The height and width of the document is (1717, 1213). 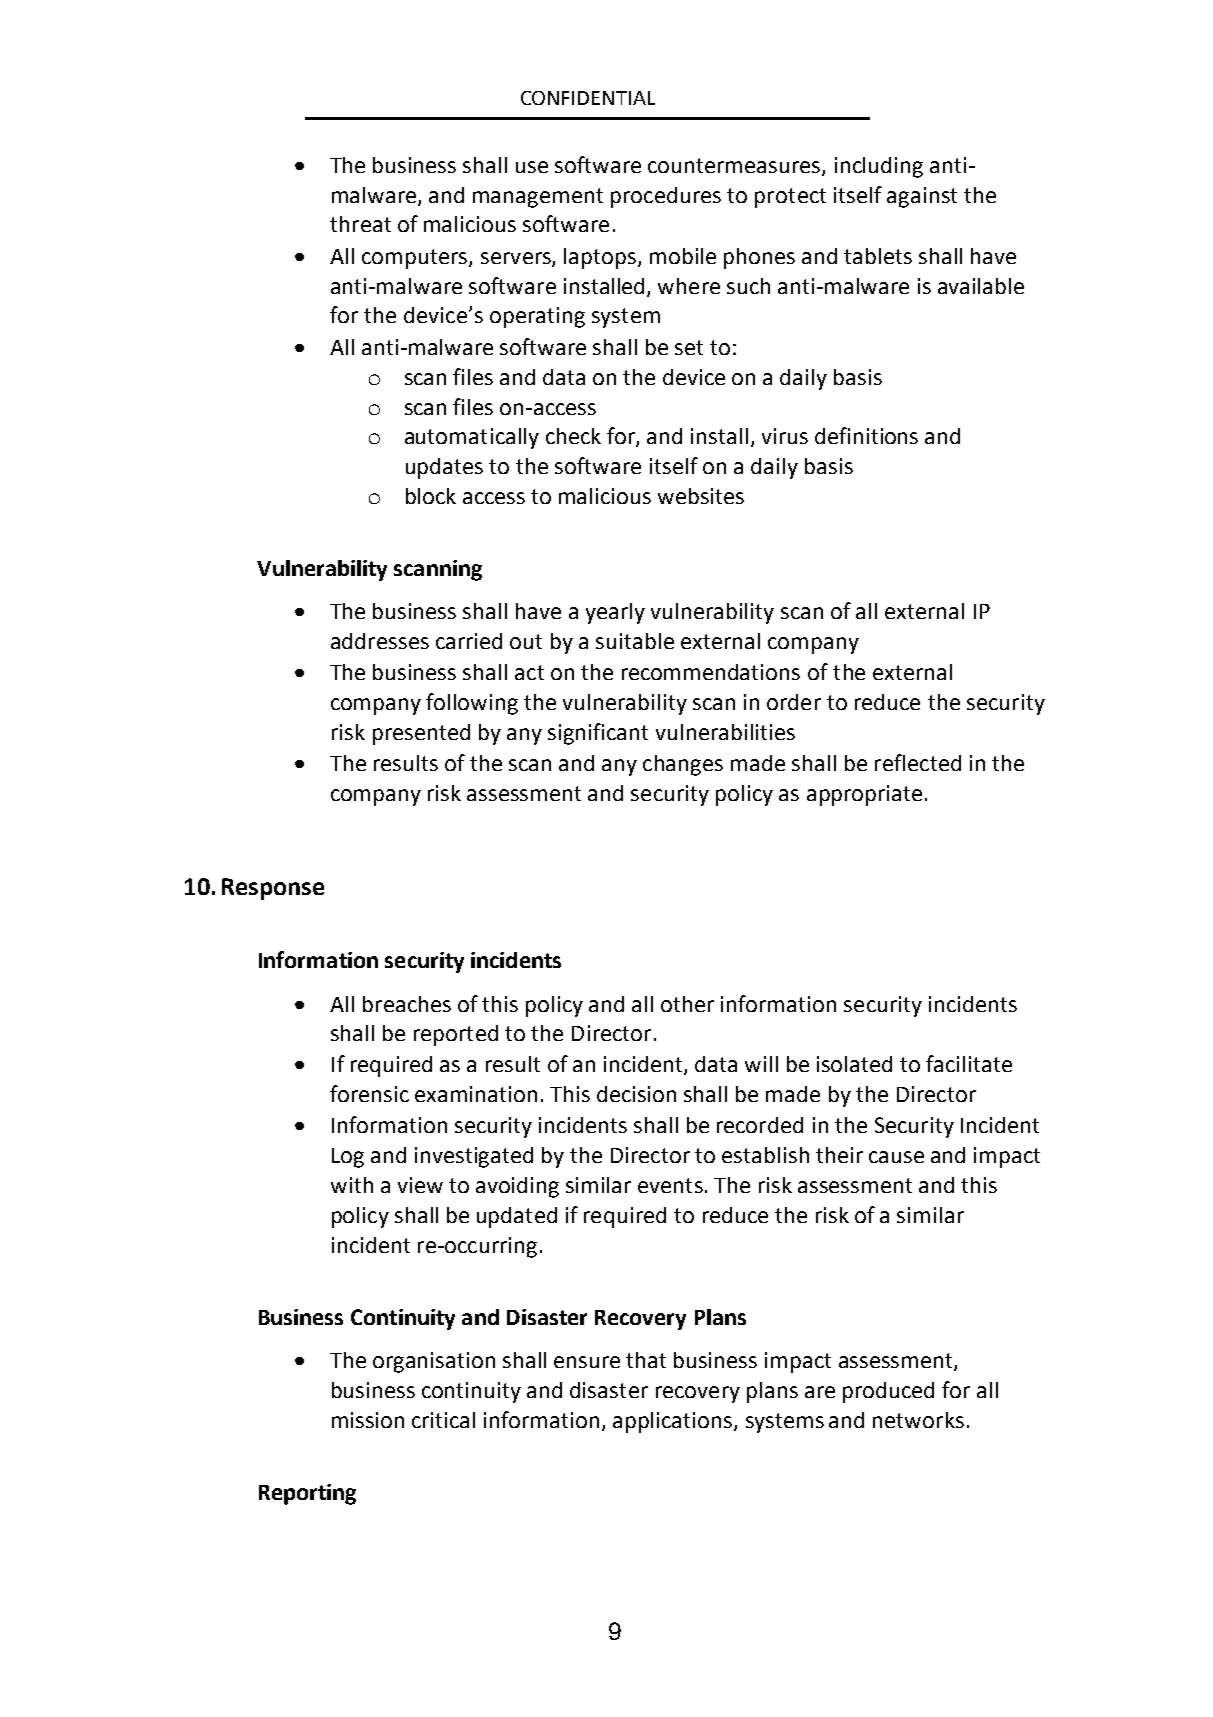 I want to click on including, so click(x=879, y=167).
